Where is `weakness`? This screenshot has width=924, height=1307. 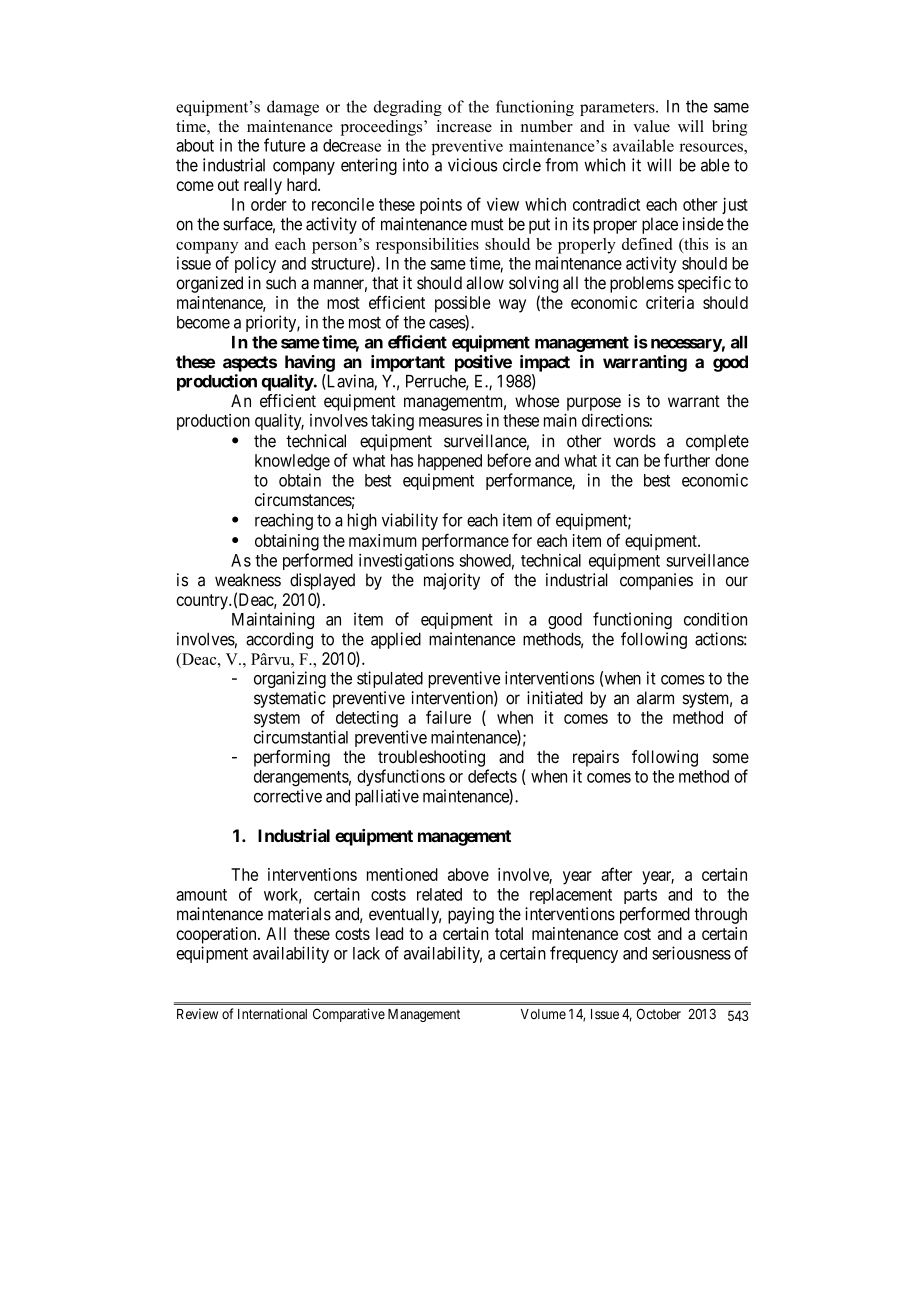
weakness is located at coordinates (248, 580).
